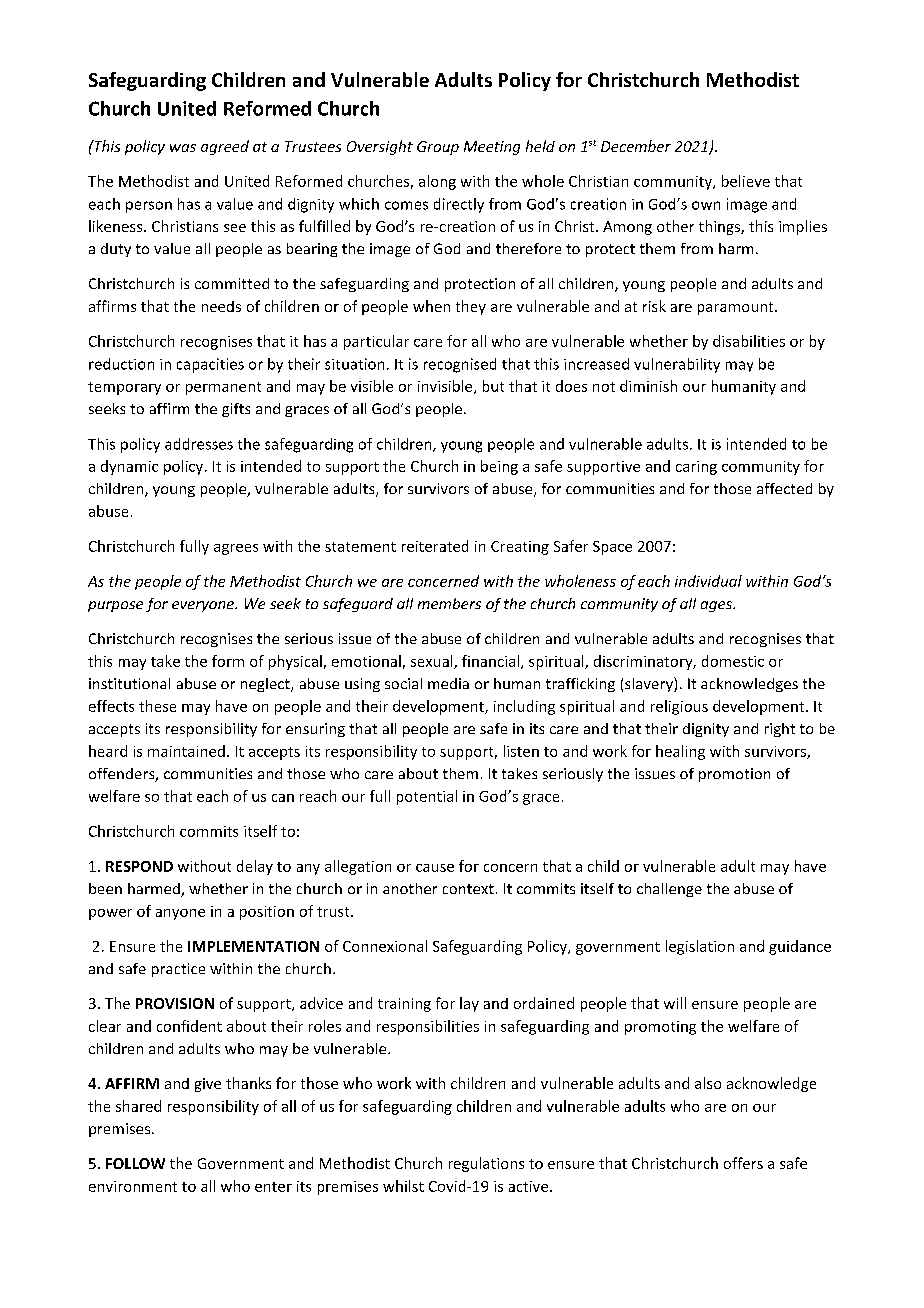 The width and height of the document is (924, 1308). I want to click on offers, so click(743, 1163).
